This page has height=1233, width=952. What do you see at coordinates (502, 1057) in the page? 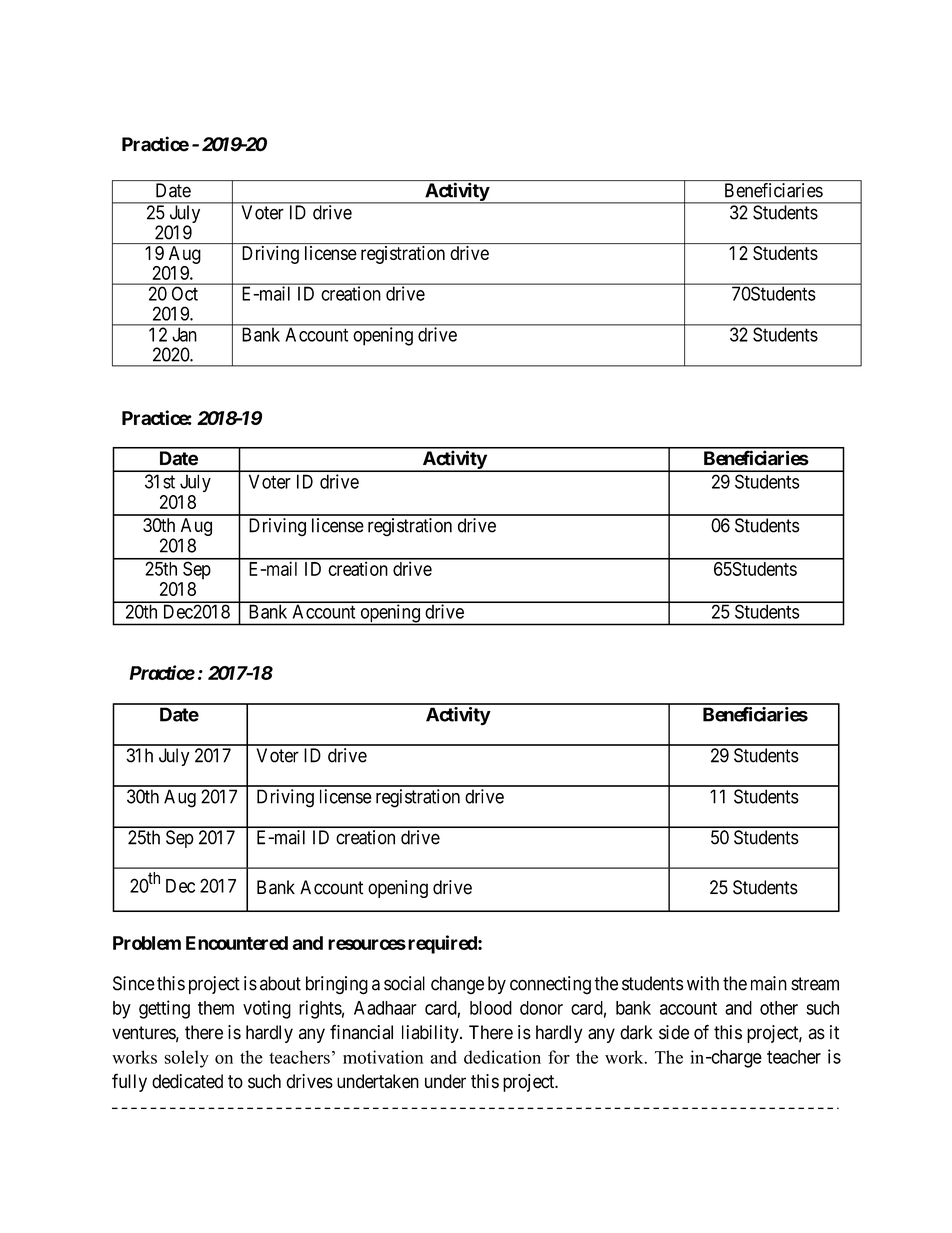
I see `dedication` at bounding box center [502, 1057].
